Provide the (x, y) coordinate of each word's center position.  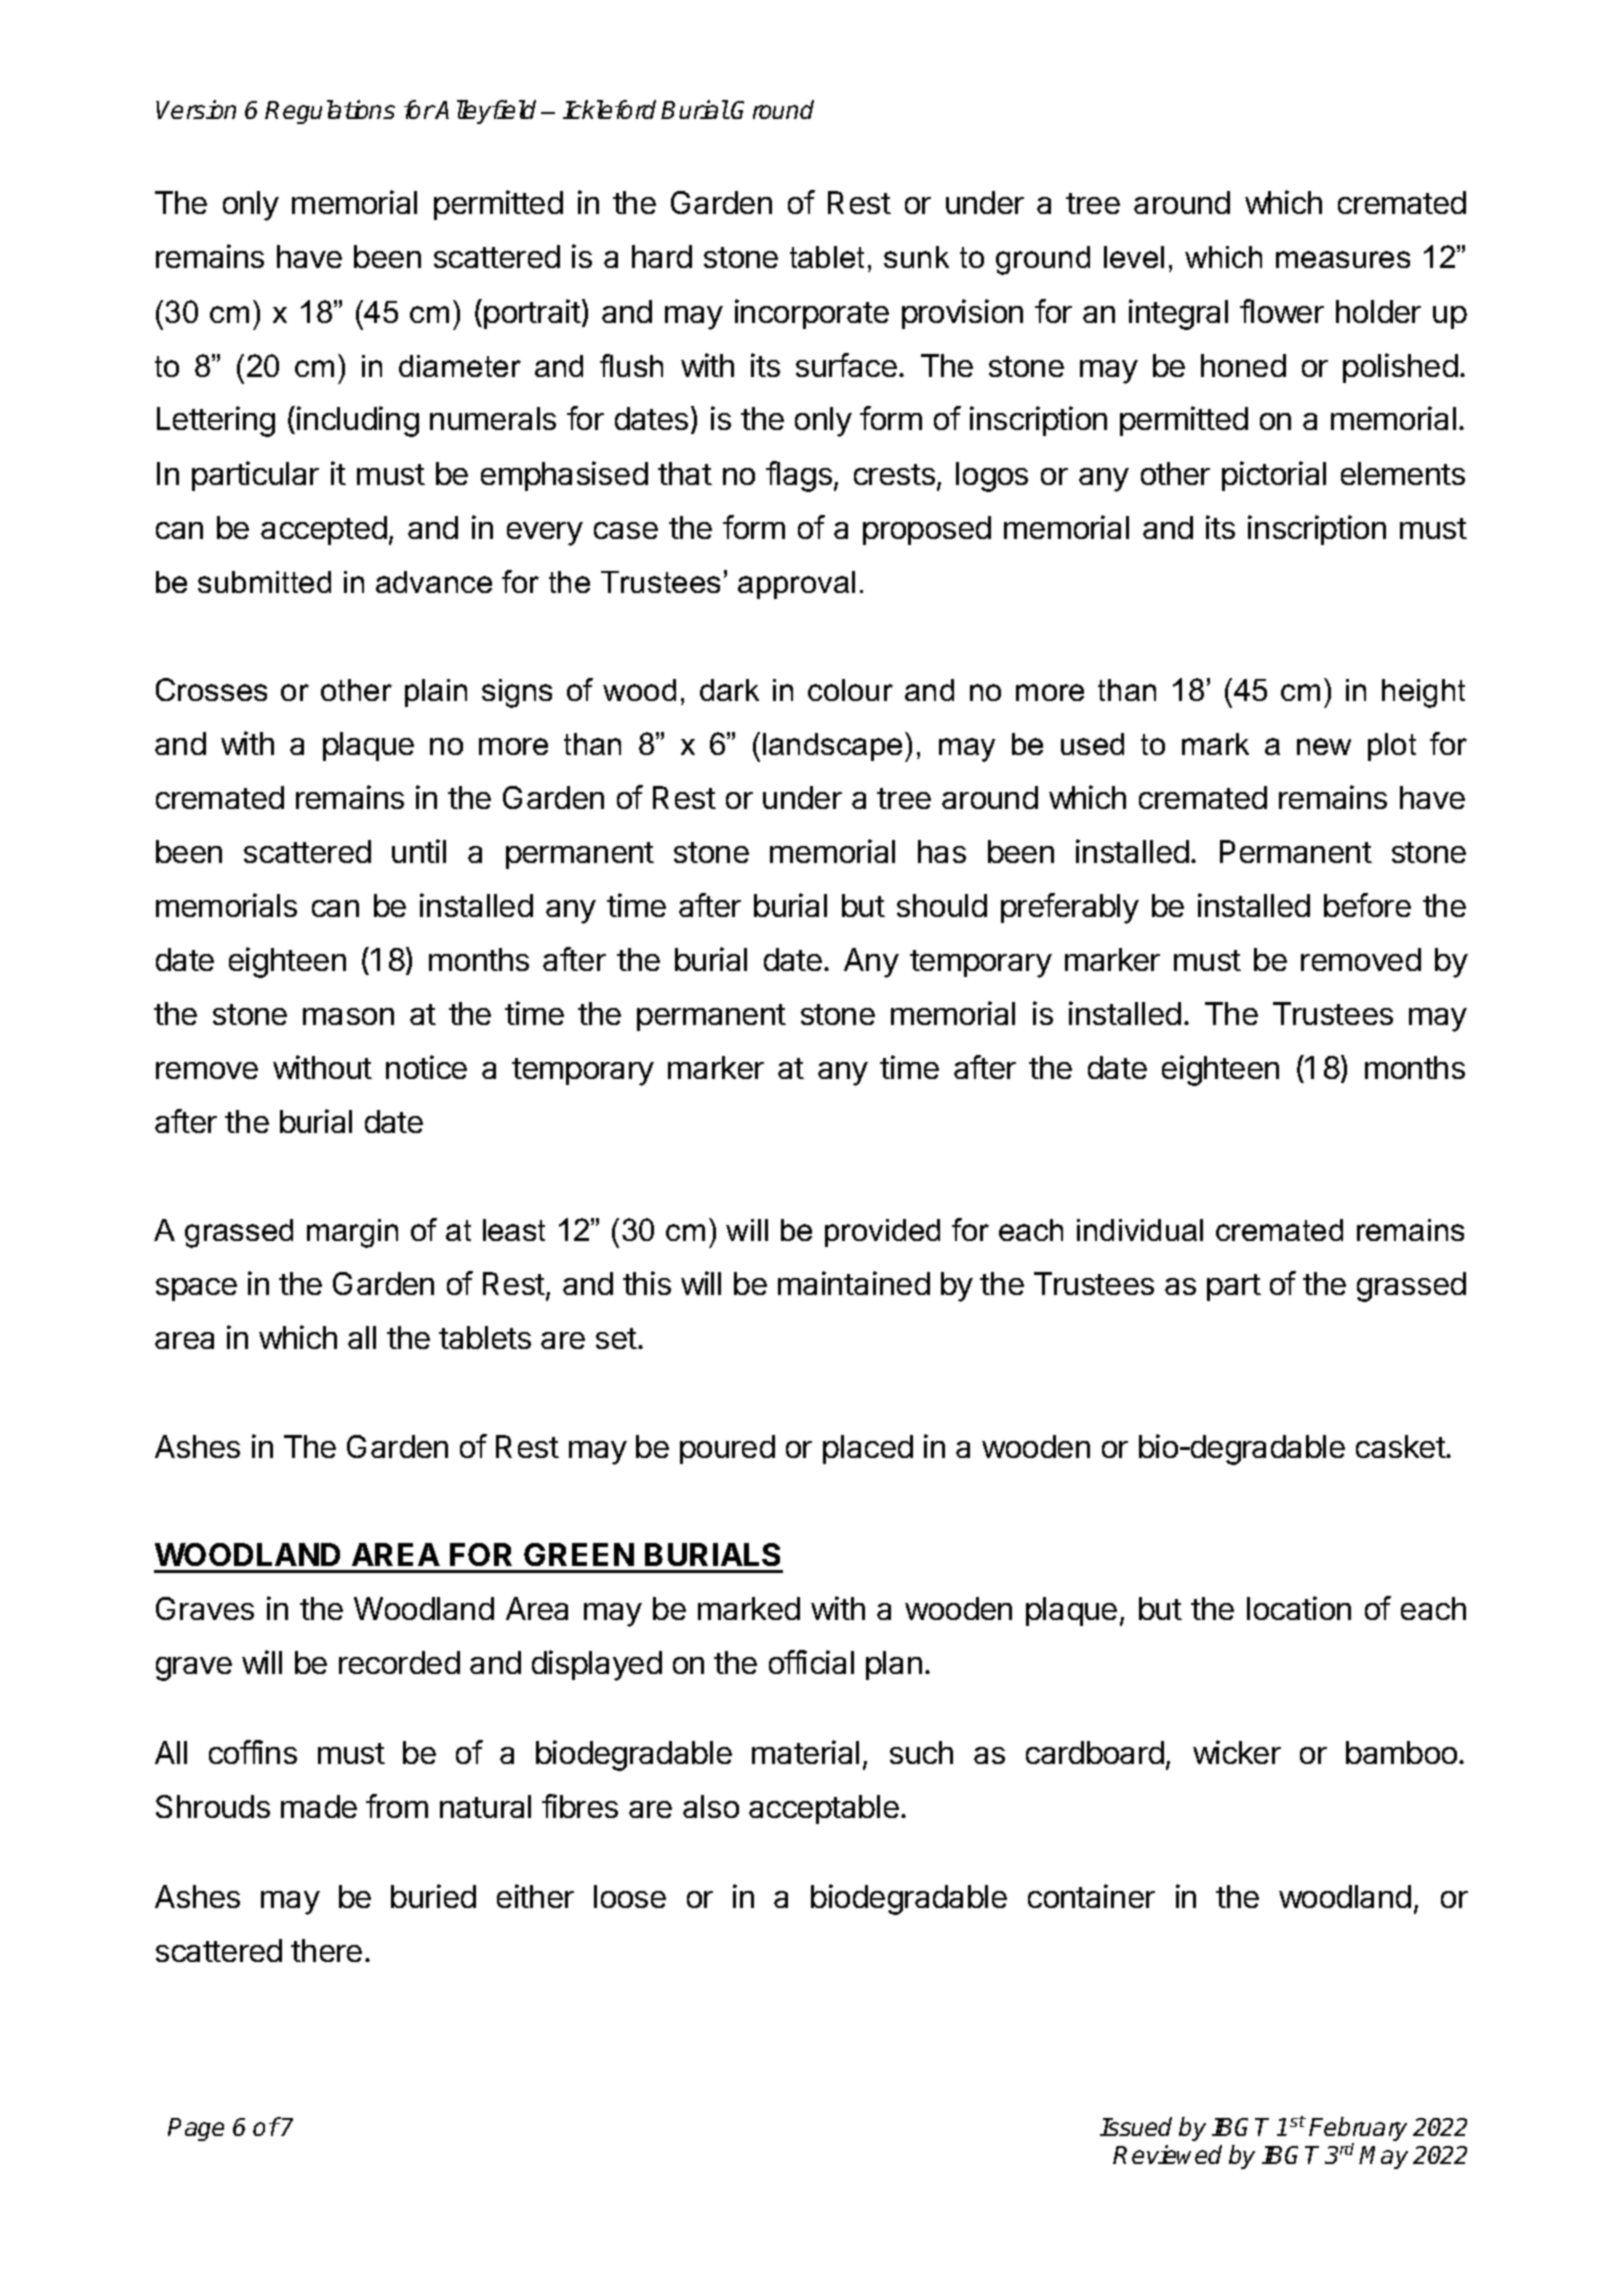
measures (1343, 259)
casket (1401, 1446)
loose (630, 1896)
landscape (832, 747)
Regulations (330, 112)
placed (868, 1449)
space (196, 1289)
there (326, 1950)
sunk (916, 257)
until (419, 851)
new (1324, 746)
